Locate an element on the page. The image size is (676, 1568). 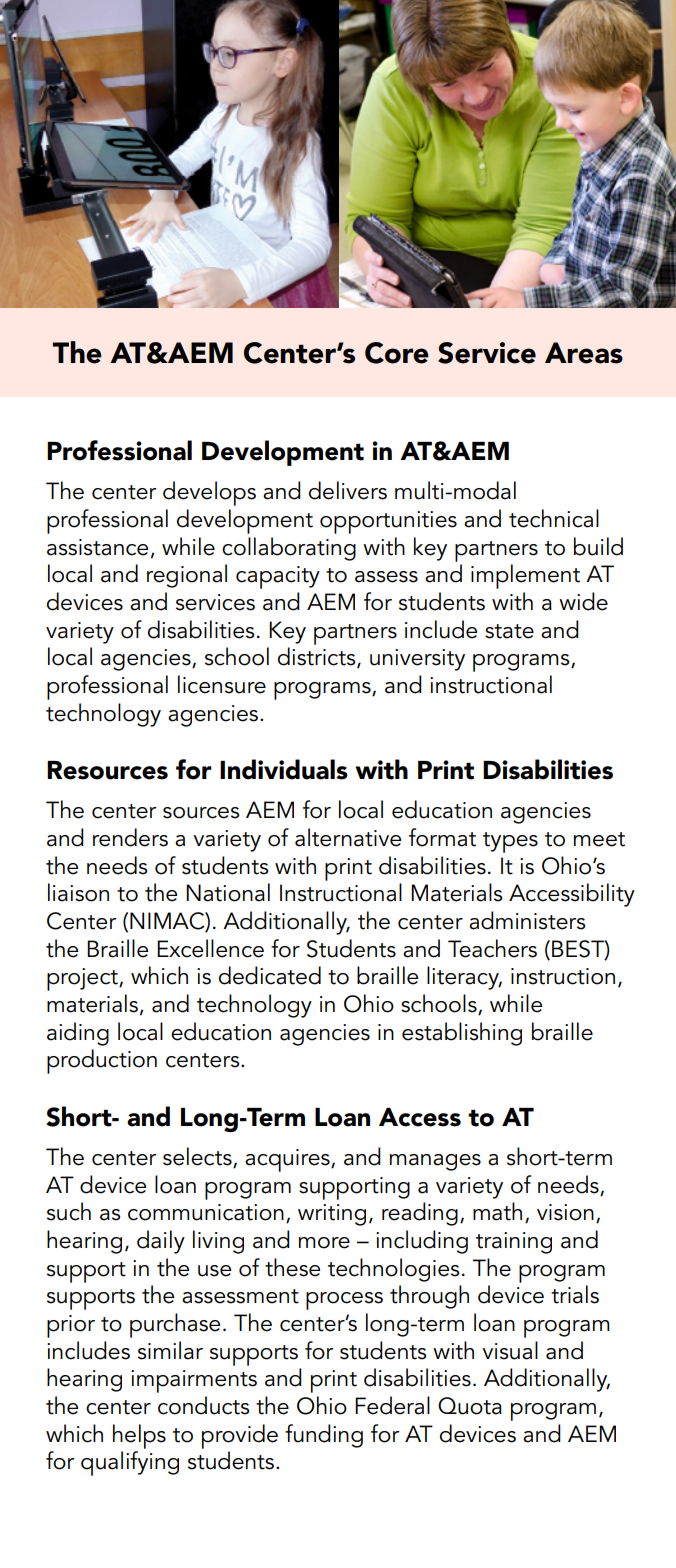
establishing is located at coordinates (462, 1034).
